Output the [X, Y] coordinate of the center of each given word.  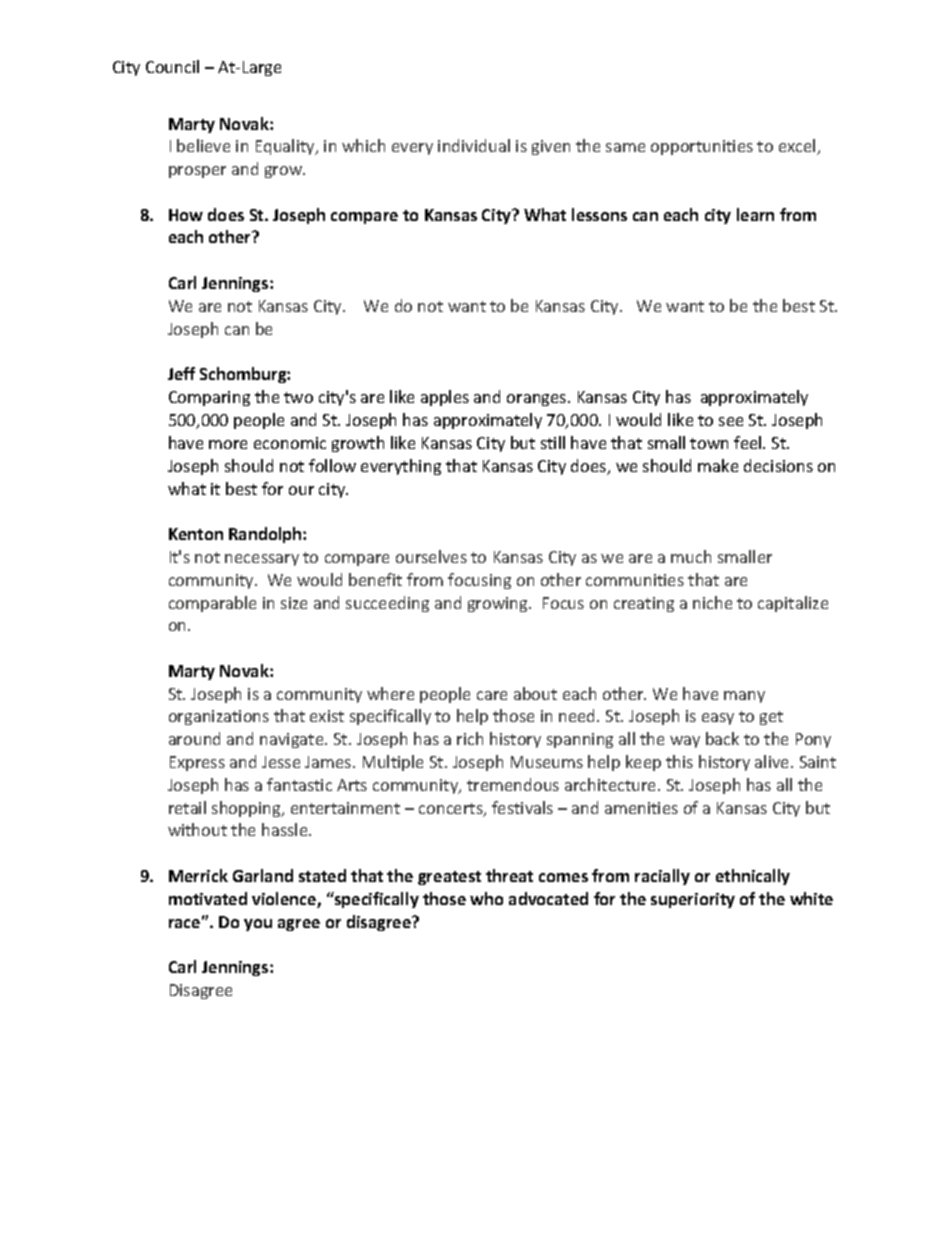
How [186, 215]
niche [712, 602]
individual [474, 145]
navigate [293, 740]
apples [445, 398]
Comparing [209, 398]
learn [755, 214]
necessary [262, 560]
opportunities [702, 147]
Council [172, 66]
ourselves [431, 556]
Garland [263, 875]
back [722, 738]
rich [470, 738]
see [731, 421]
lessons [599, 214]
